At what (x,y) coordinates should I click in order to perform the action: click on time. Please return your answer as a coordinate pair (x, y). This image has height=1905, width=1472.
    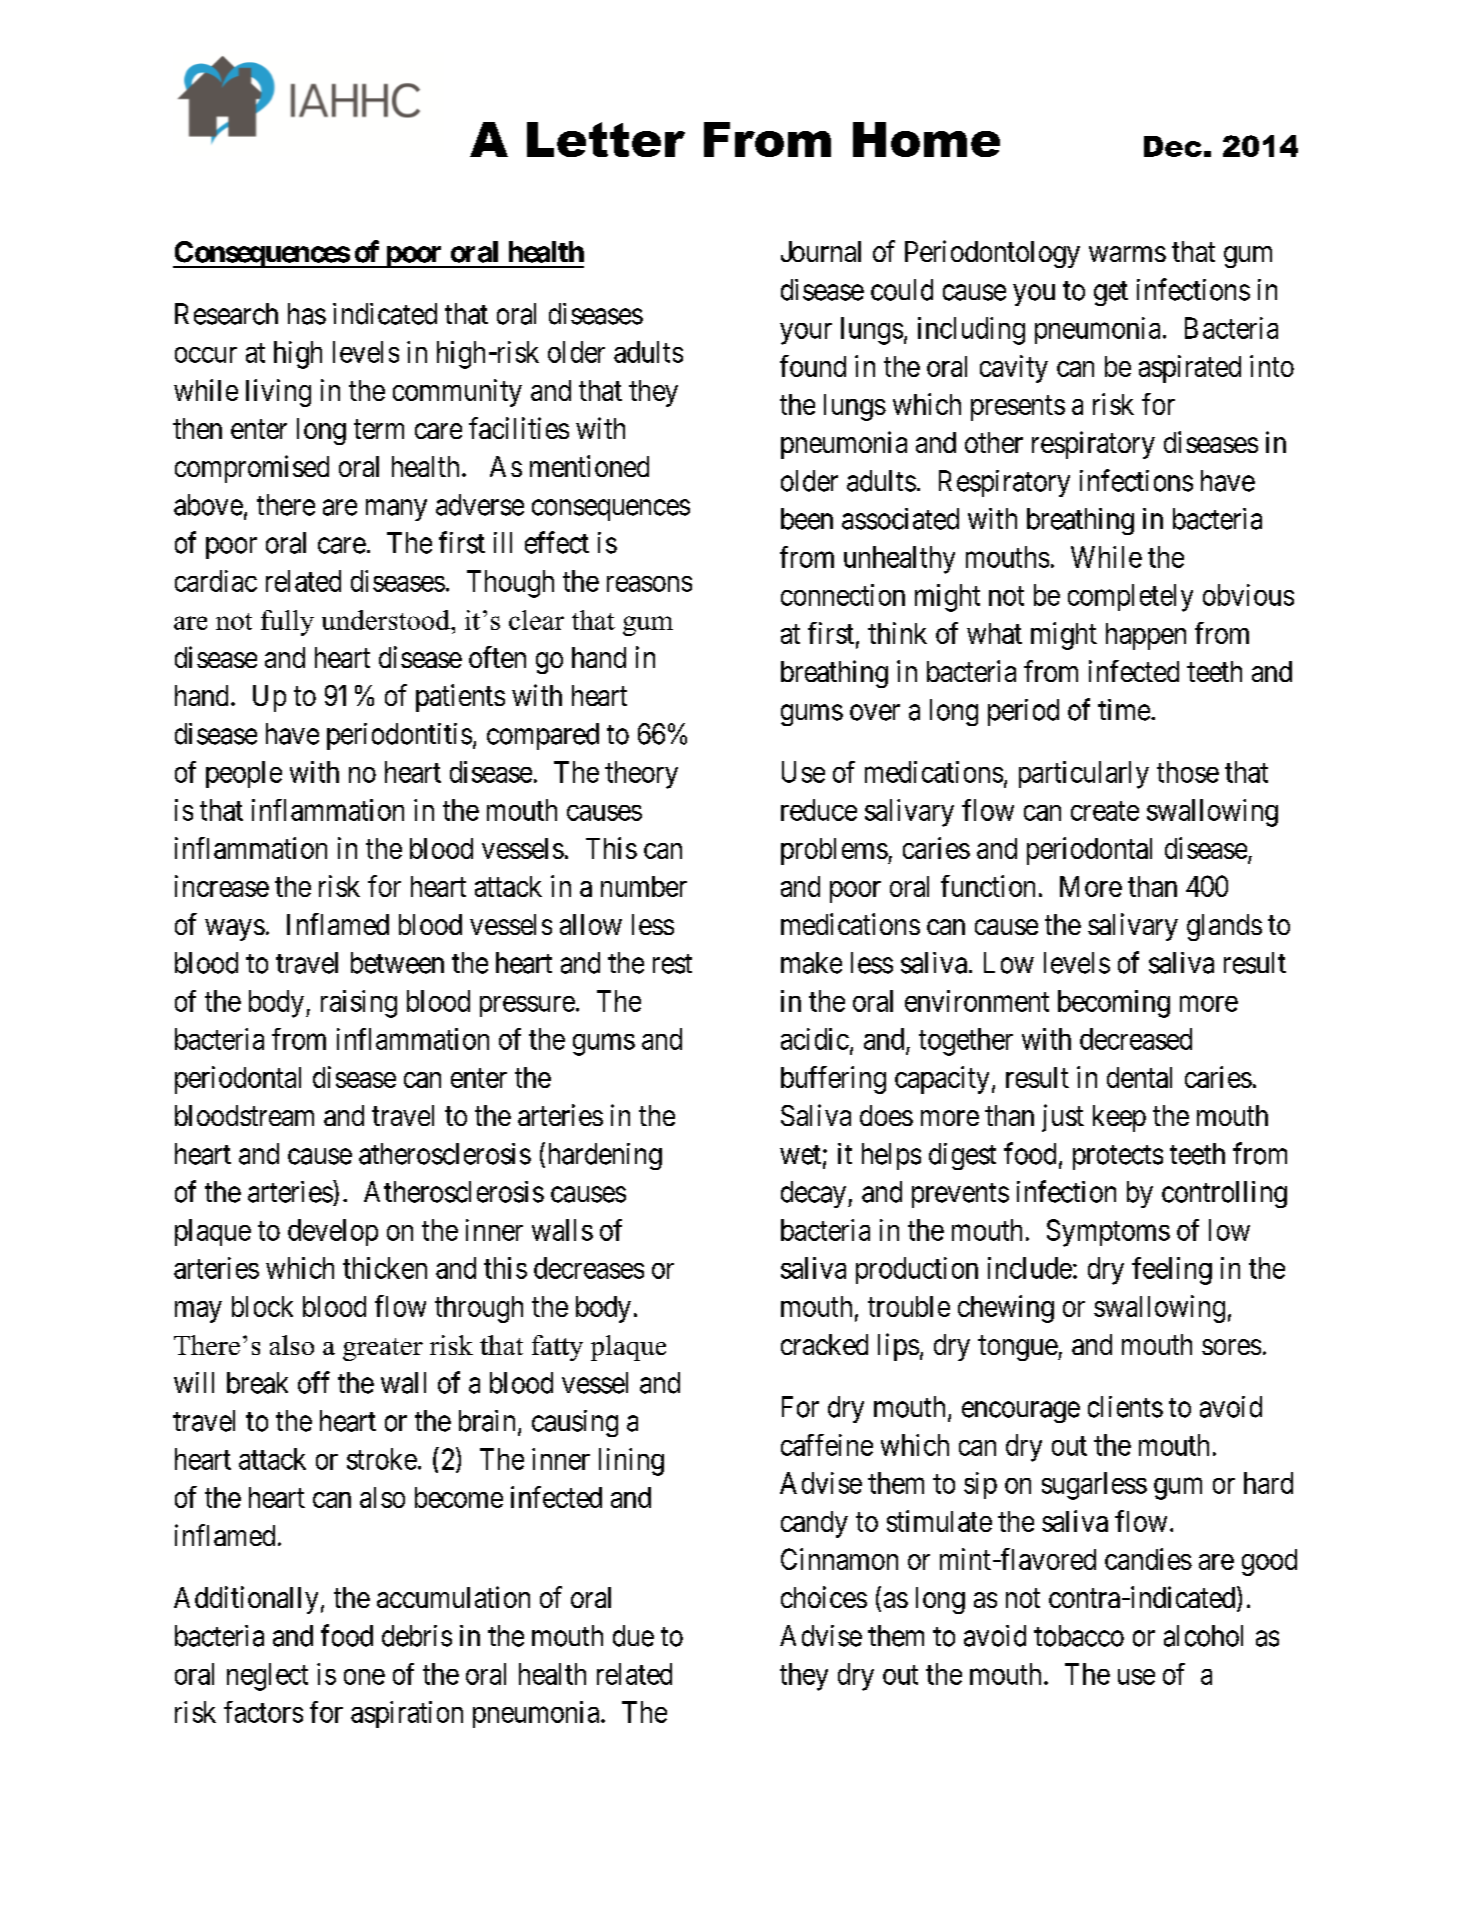
    Looking at the image, I should click on (1124, 710).
